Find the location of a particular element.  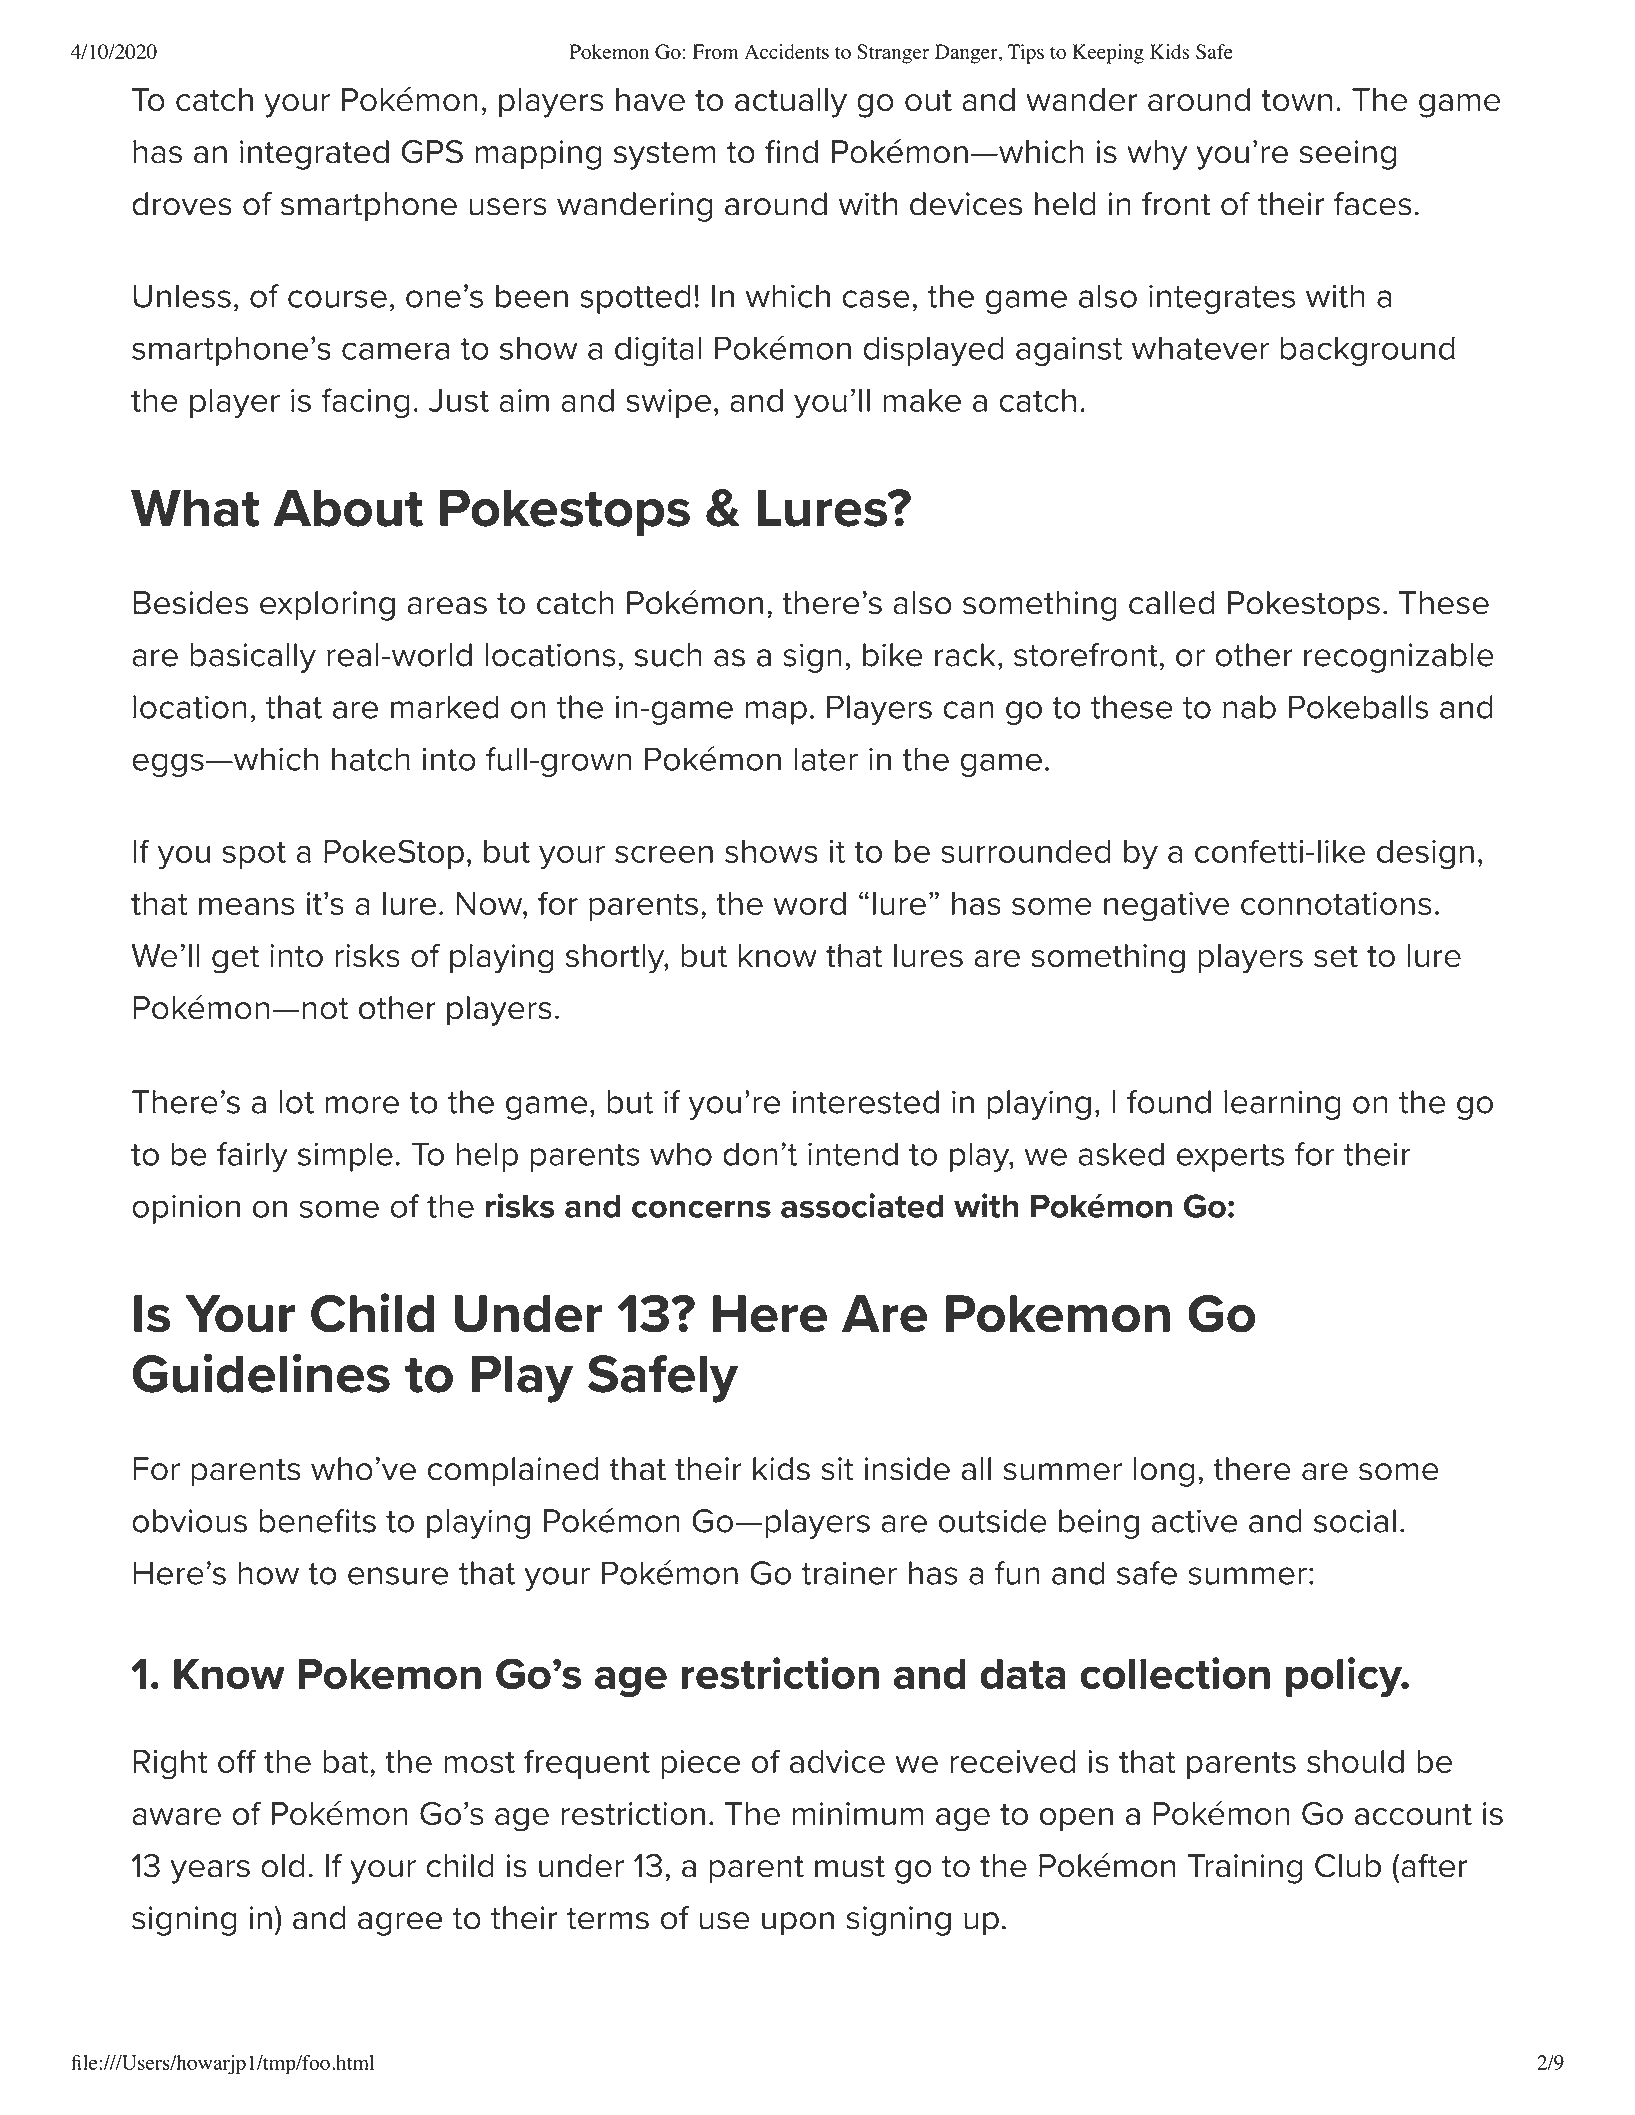

must is located at coordinates (850, 1867).
